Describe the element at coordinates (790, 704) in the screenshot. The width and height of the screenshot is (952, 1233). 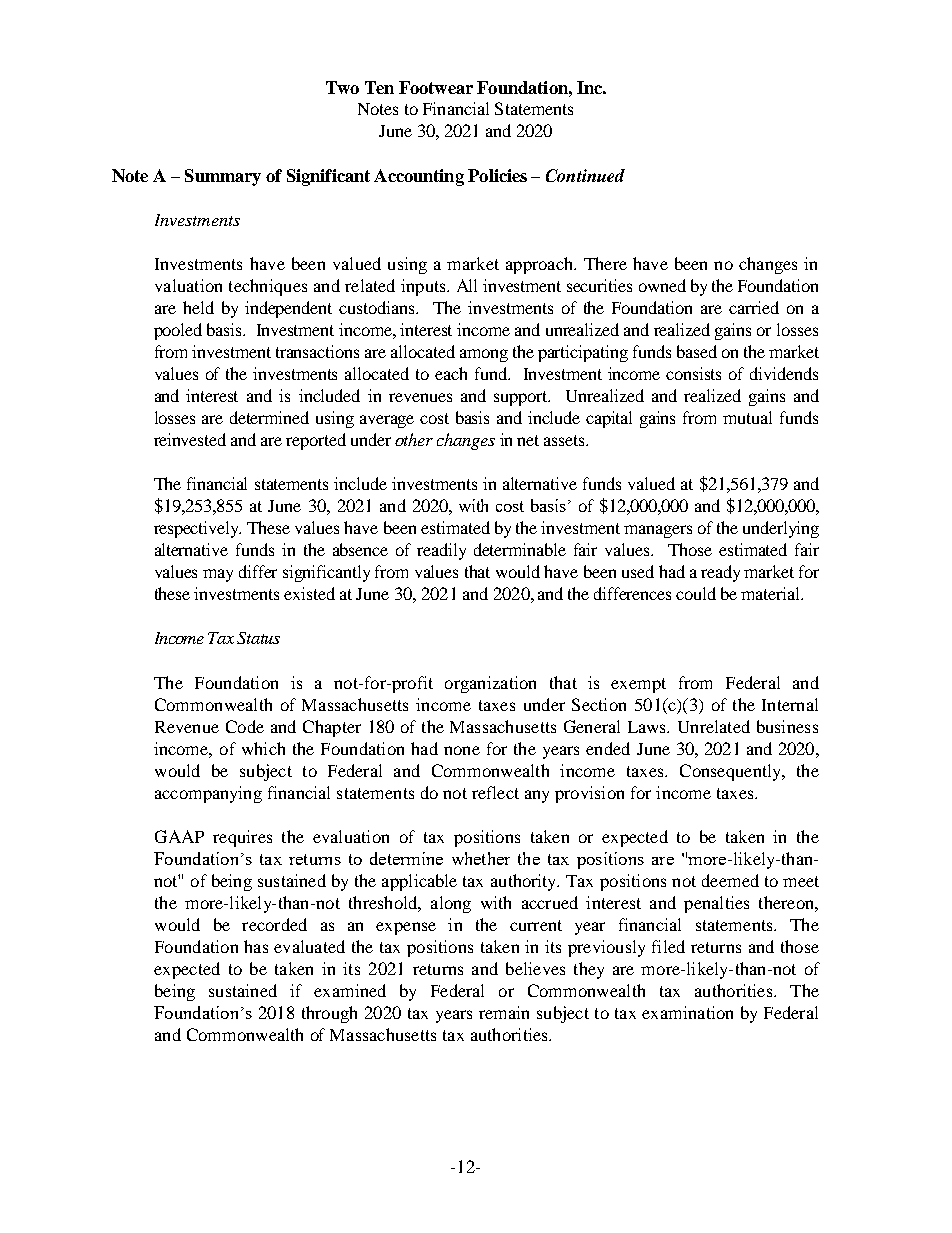
I see `Internal` at that location.
